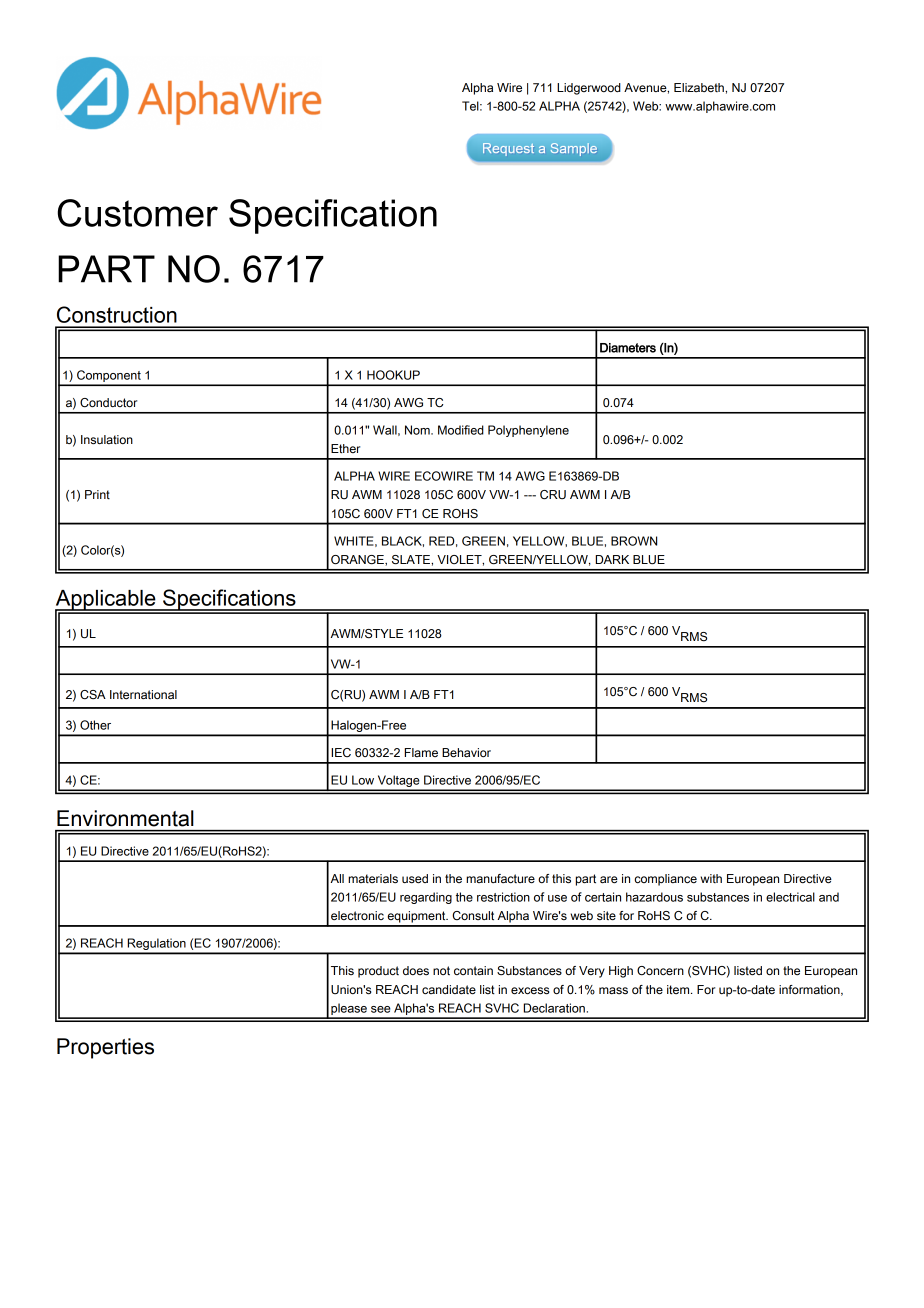  Describe the element at coordinates (421, 752) in the screenshot. I see `Flame` at that location.
